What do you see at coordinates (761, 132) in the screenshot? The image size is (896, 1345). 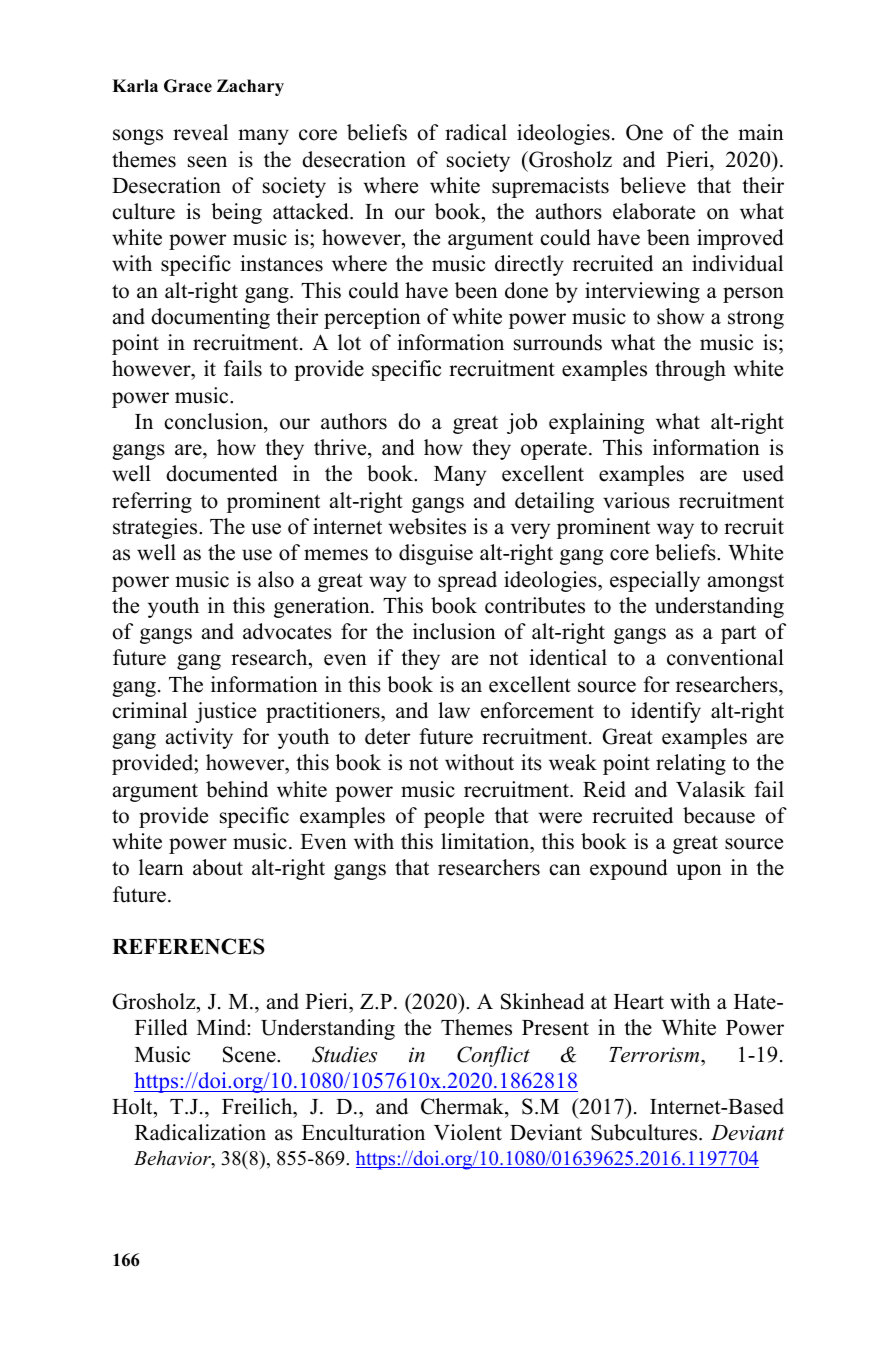 I see `main` at bounding box center [761, 132].
